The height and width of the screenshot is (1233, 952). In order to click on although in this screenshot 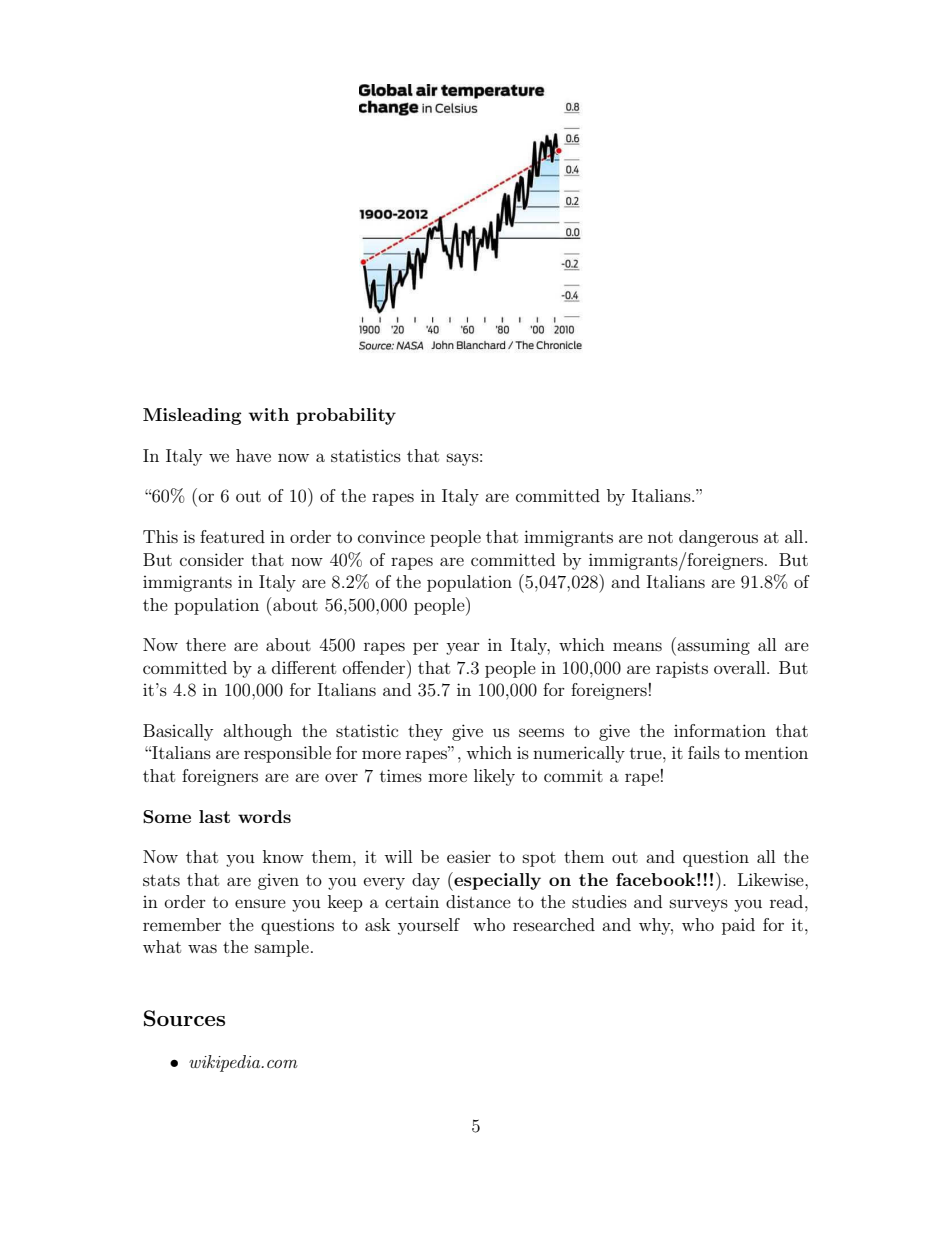, I will do `click(257, 732)`.
